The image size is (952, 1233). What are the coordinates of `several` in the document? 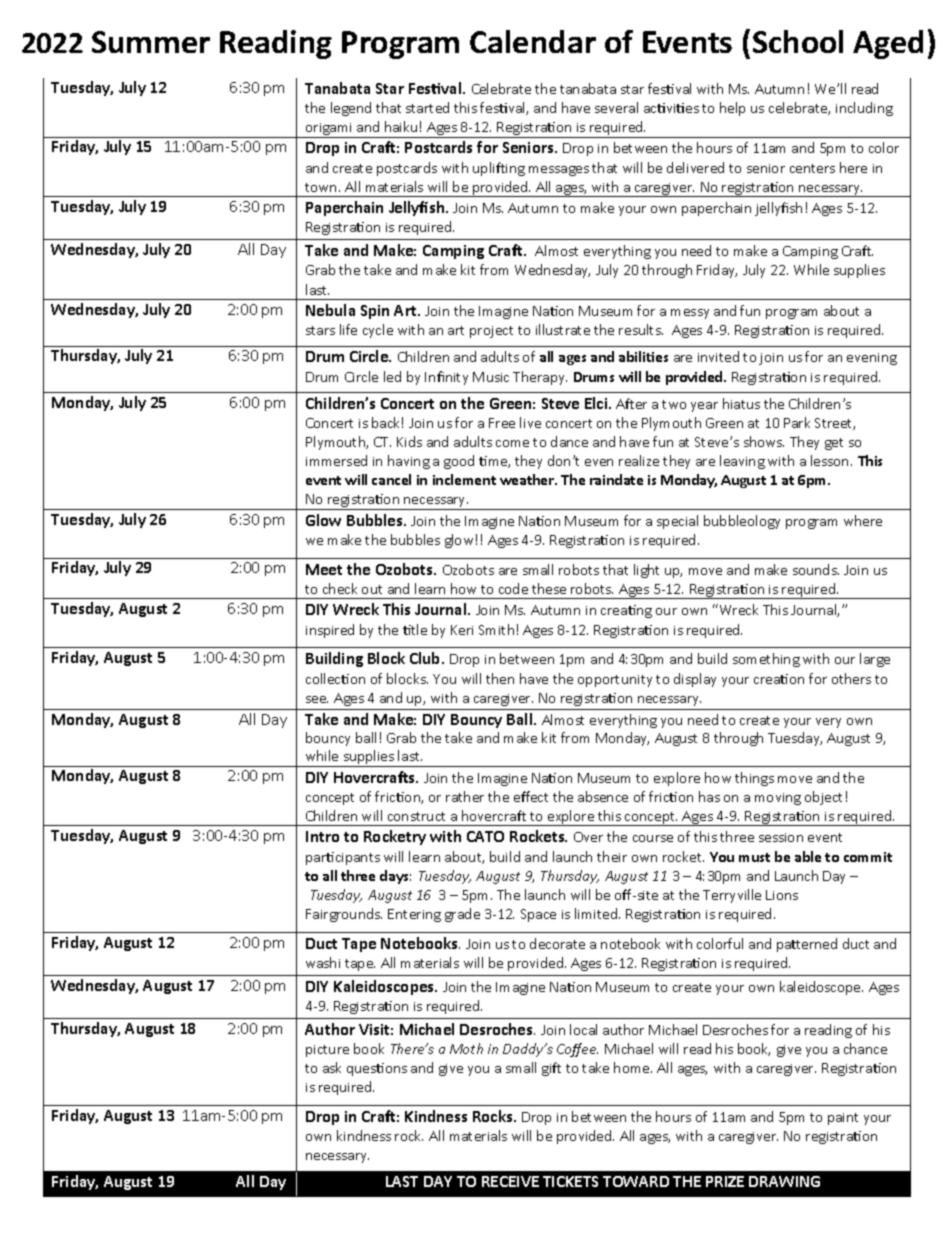 It's located at (616, 107).
